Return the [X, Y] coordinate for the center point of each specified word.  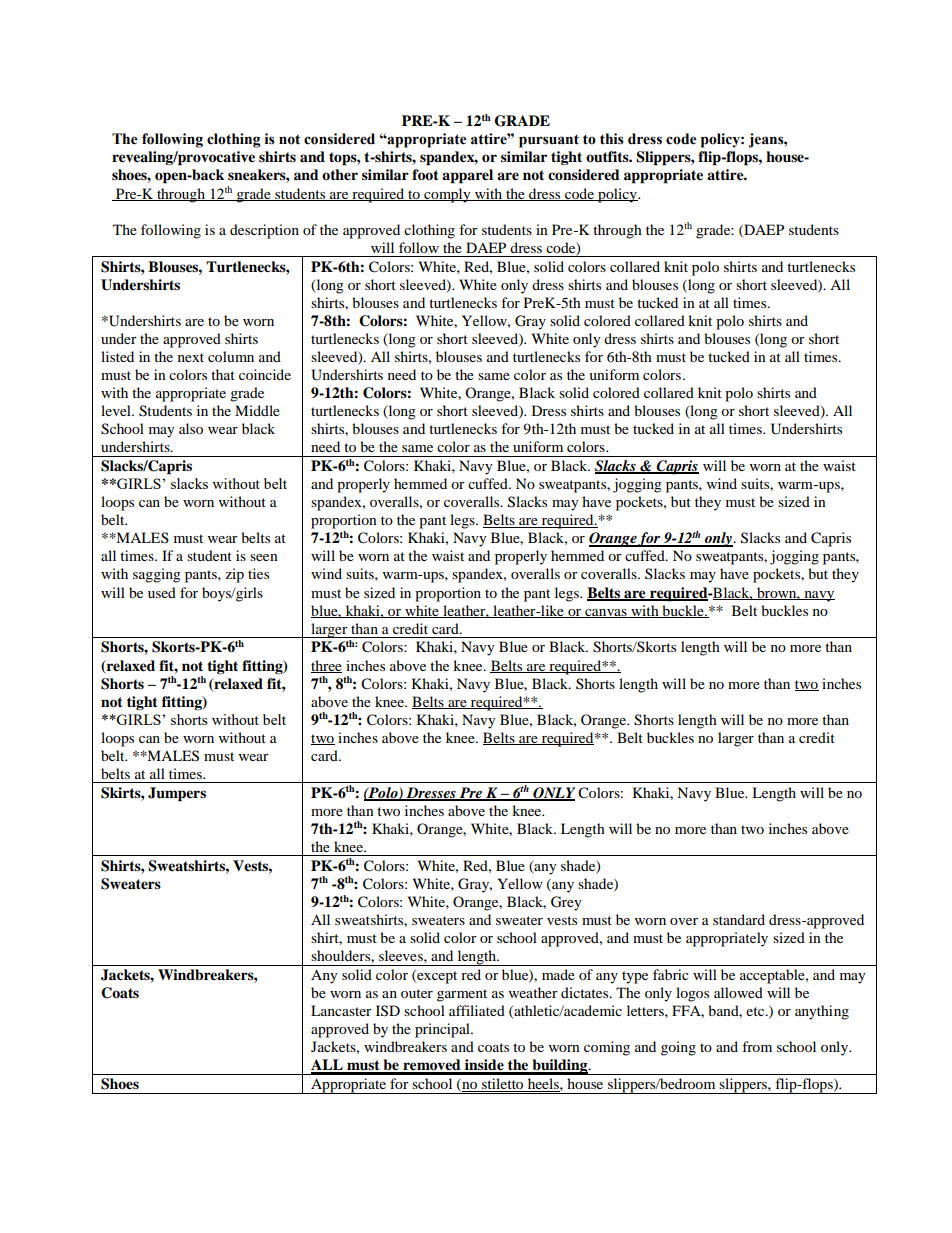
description [264, 231]
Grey [566, 903]
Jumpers [177, 794]
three [326, 666]
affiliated [477, 1010]
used [162, 592]
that [223, 374]
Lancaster [341, 1010]
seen [264, 557]
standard [739, 919]
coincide [265, 374]
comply [447, 195]
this [612, 139]
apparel [467, 176]
